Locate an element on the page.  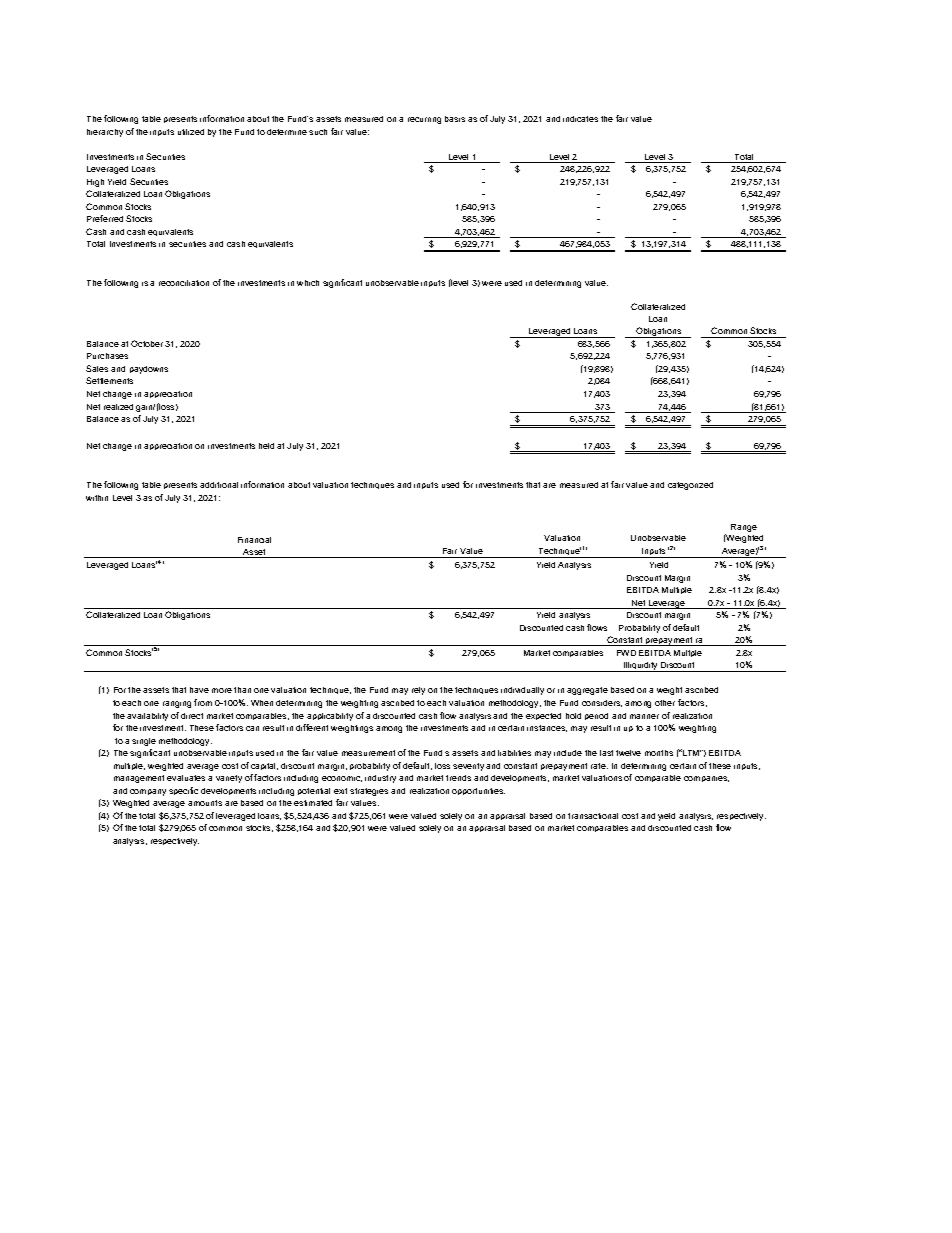
held is located at coordinates (266, 446).
